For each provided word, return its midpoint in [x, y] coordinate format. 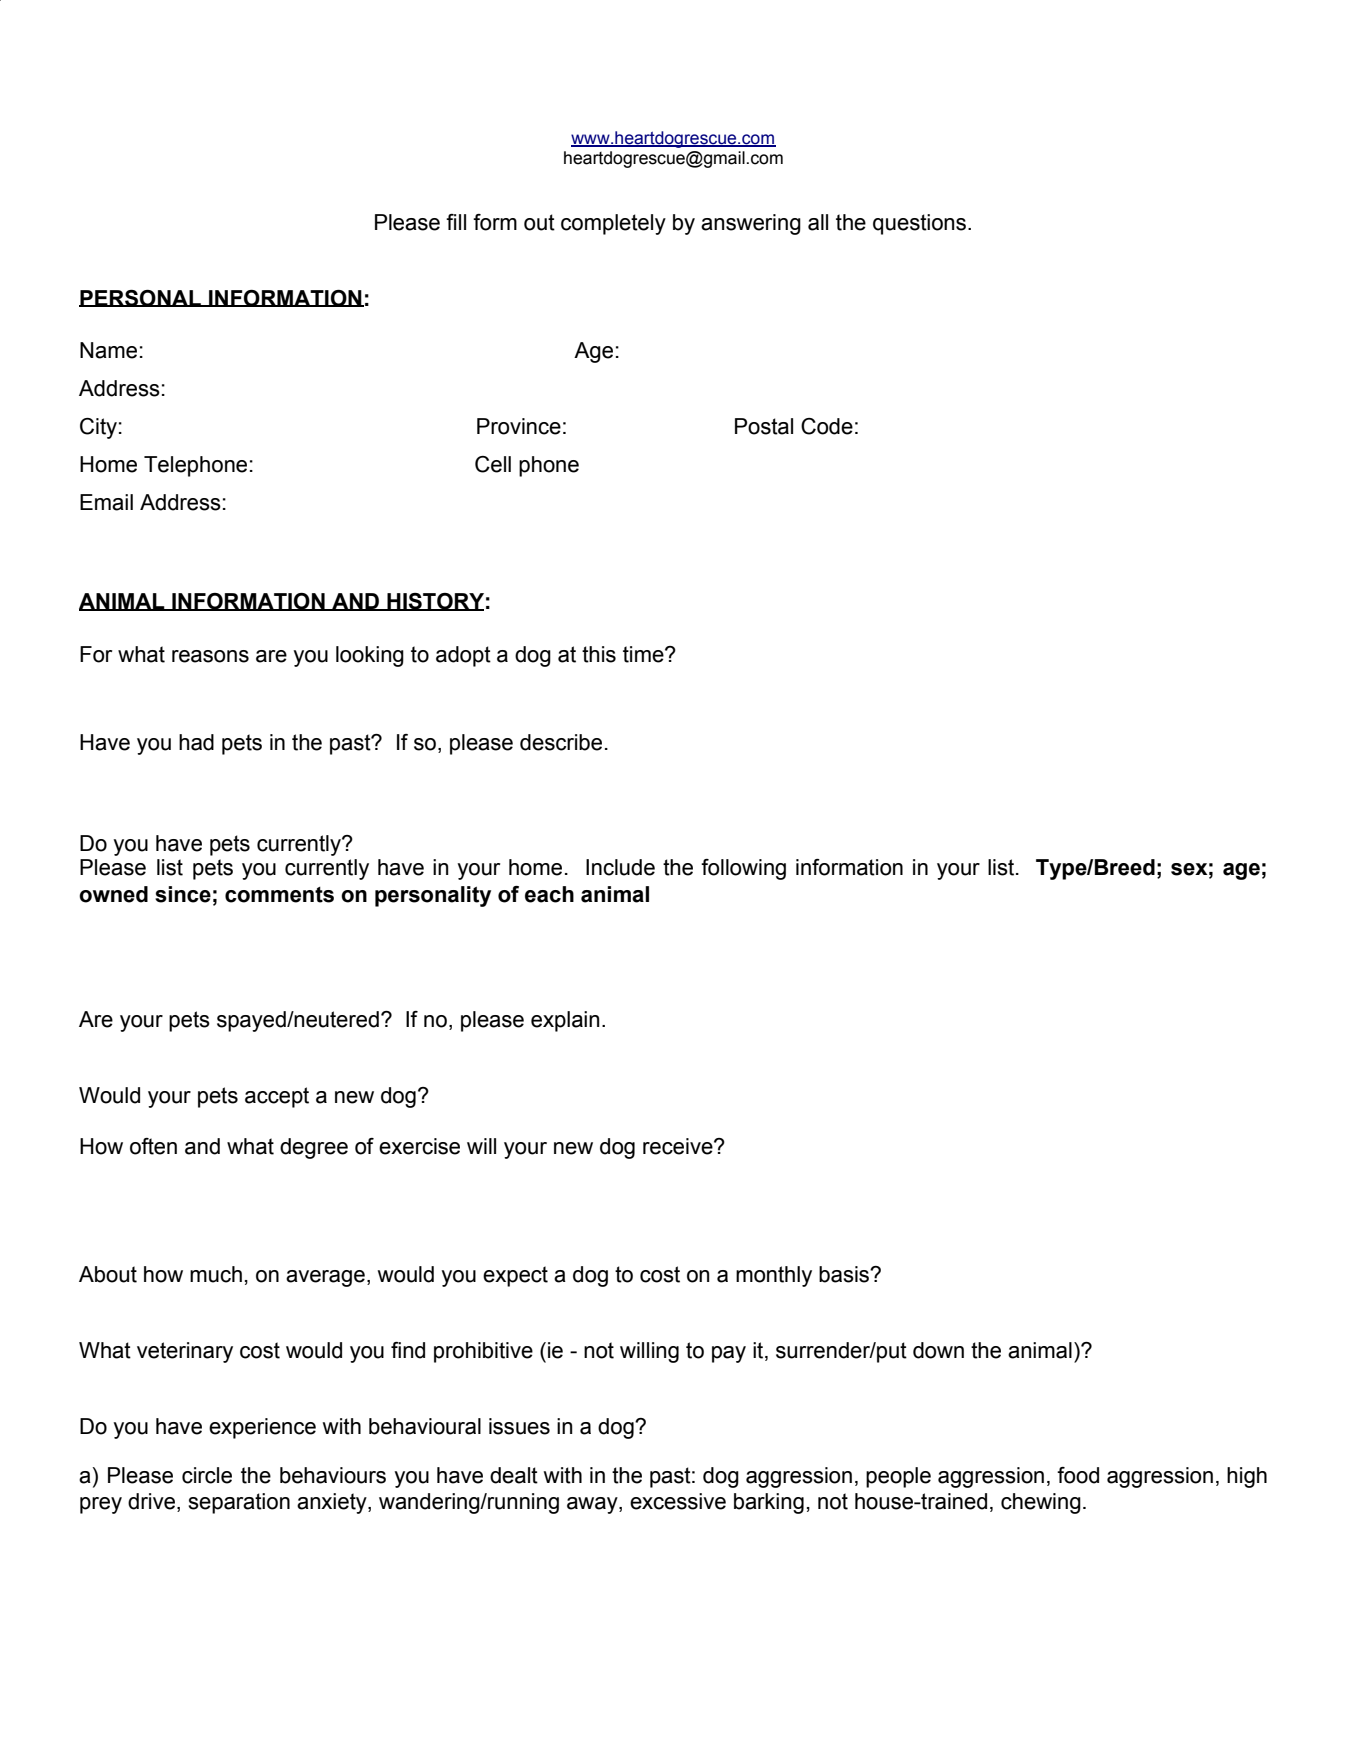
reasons [210, 656]
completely [613, 224]
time [644, 654]
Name [108, 350]
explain [565, 1021]
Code [827, 426]
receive [679, 1146]
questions [921, 224]
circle [207, 1475]
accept [277, 1097]
